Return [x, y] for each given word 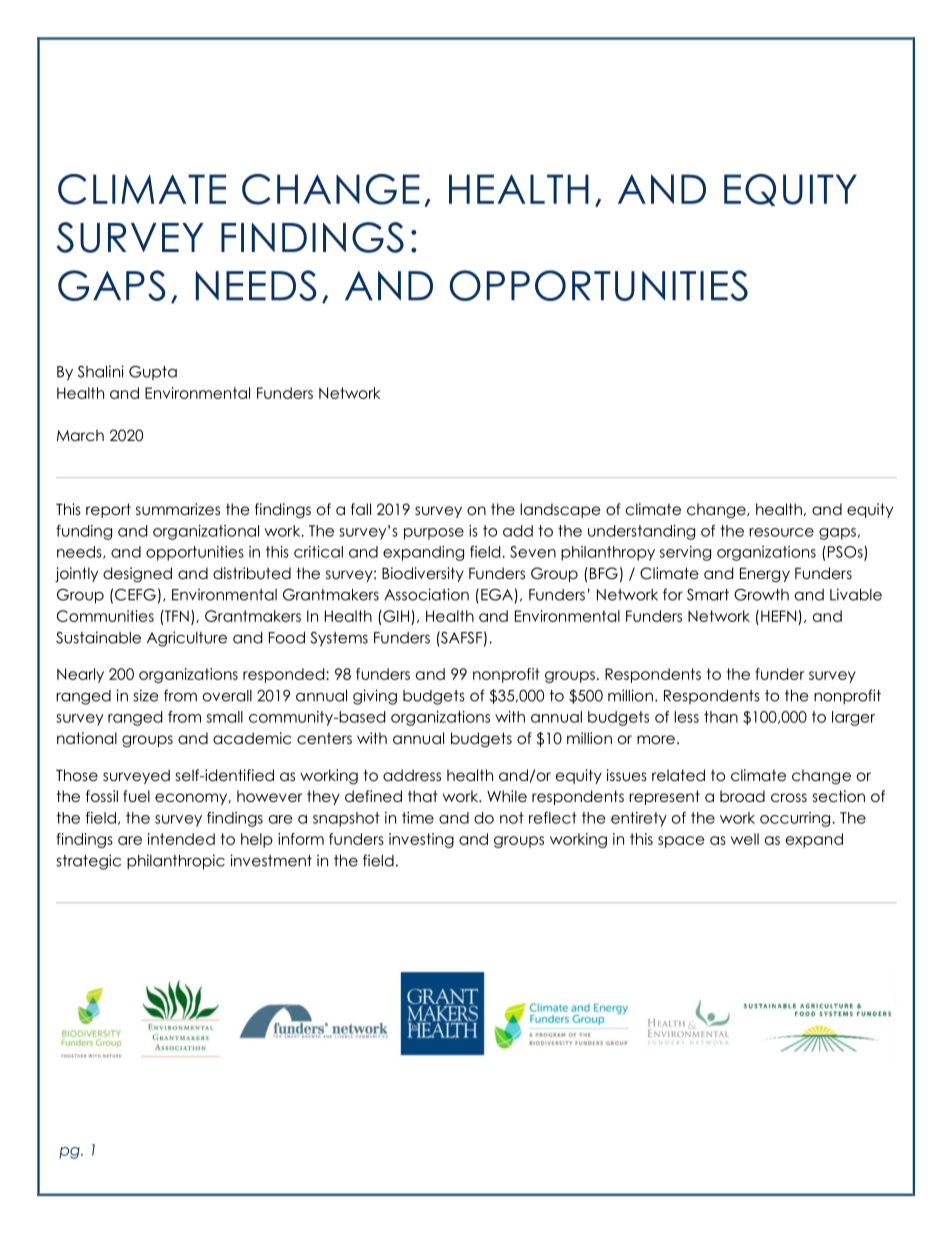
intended [181, 839]
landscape [560, 510]
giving [375, 697]
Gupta [153, 373]
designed [137, 575]
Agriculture [187, 639]
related [678, 775]
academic [252, 738]
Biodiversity [423, 574]
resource [781, 532]
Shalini [101, 371]
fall [361, 509]
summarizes [178, 509]
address [412, 775]
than [721, 717]
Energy [765, 575]
